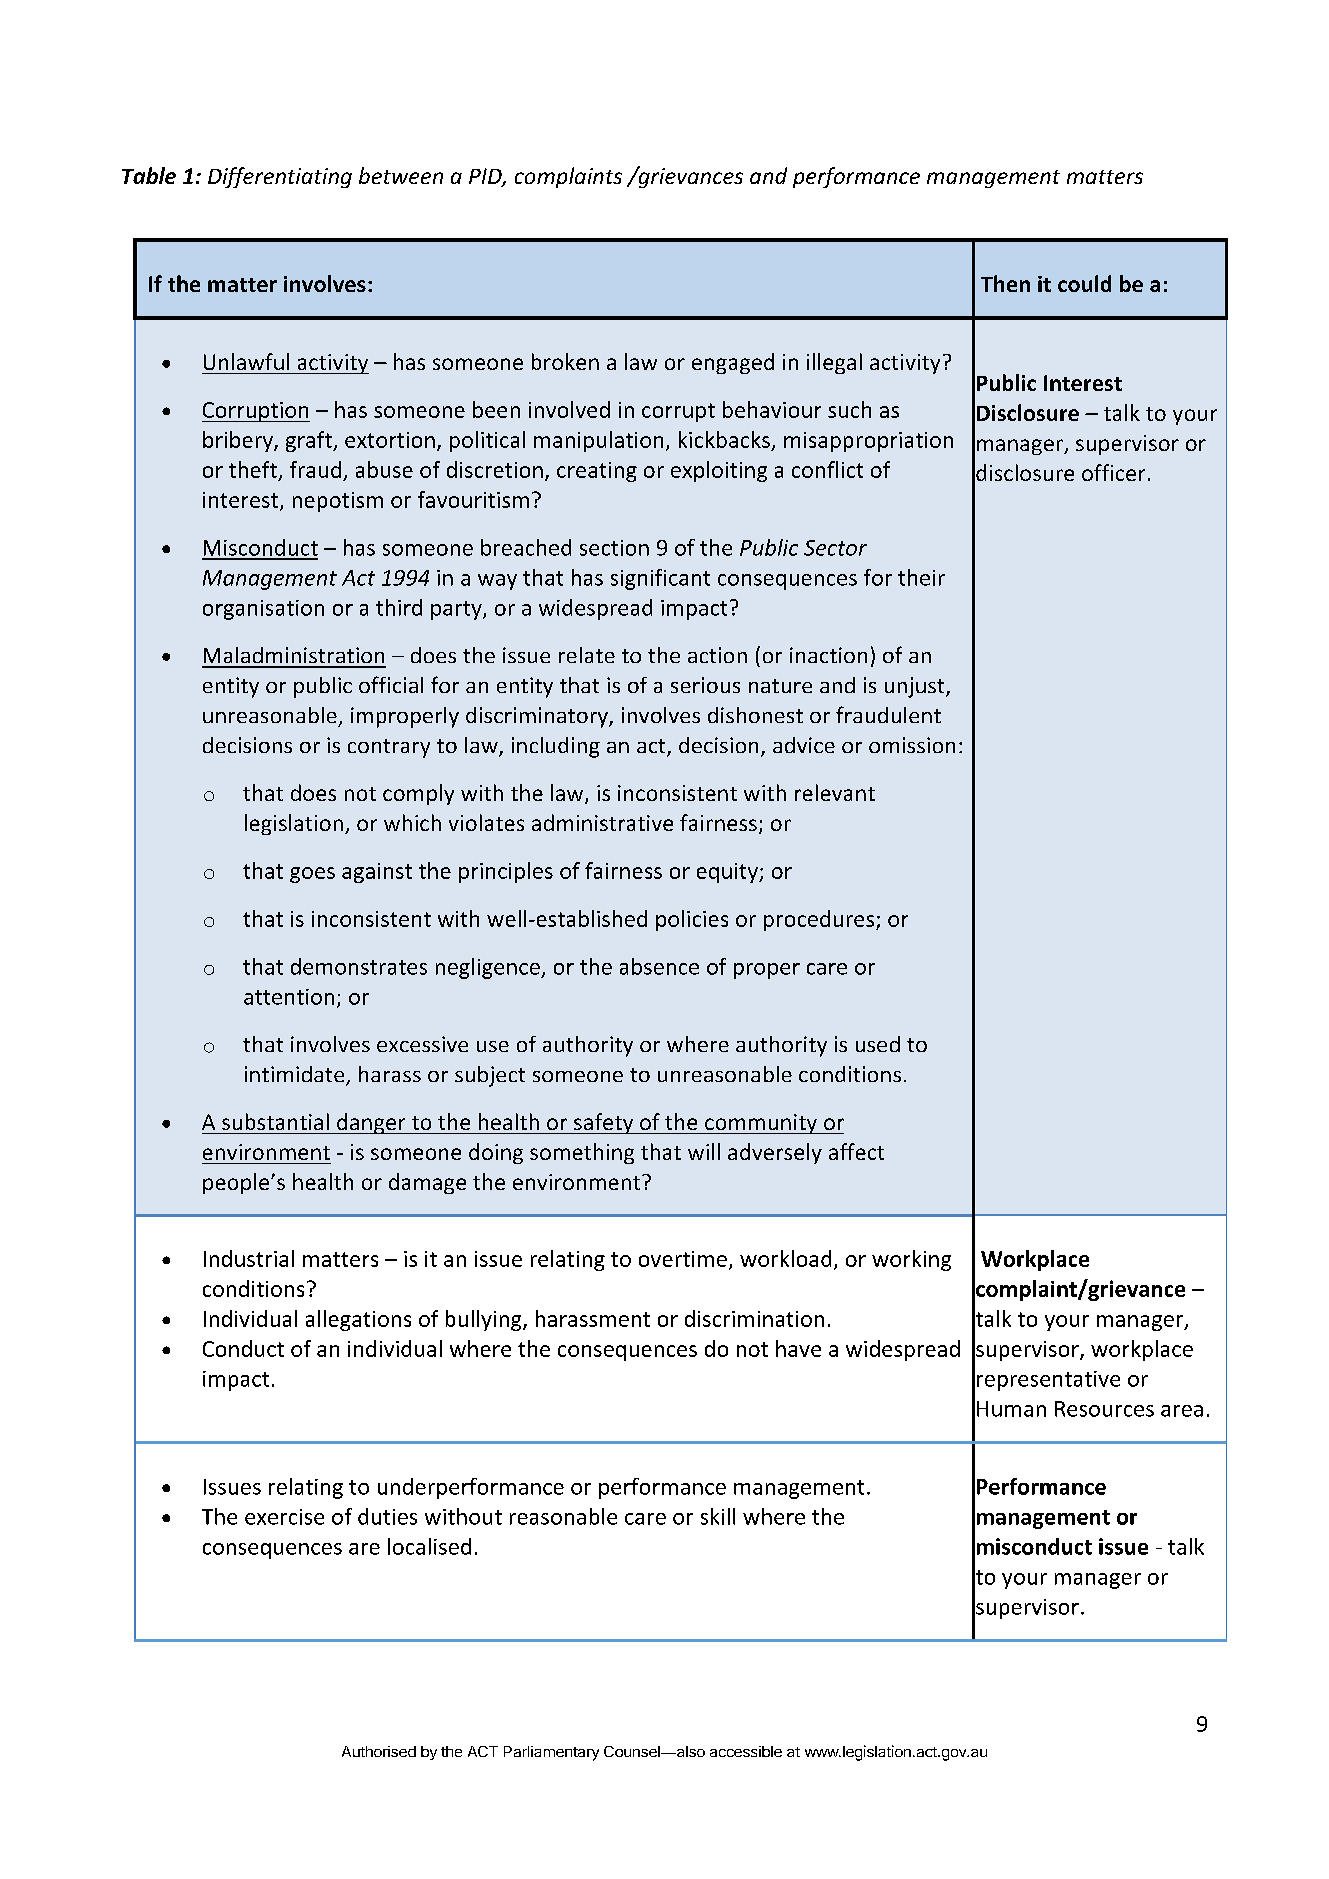  Describe the element at coordinates (878, 1044) in the screenshot. I see `used` at that location.
